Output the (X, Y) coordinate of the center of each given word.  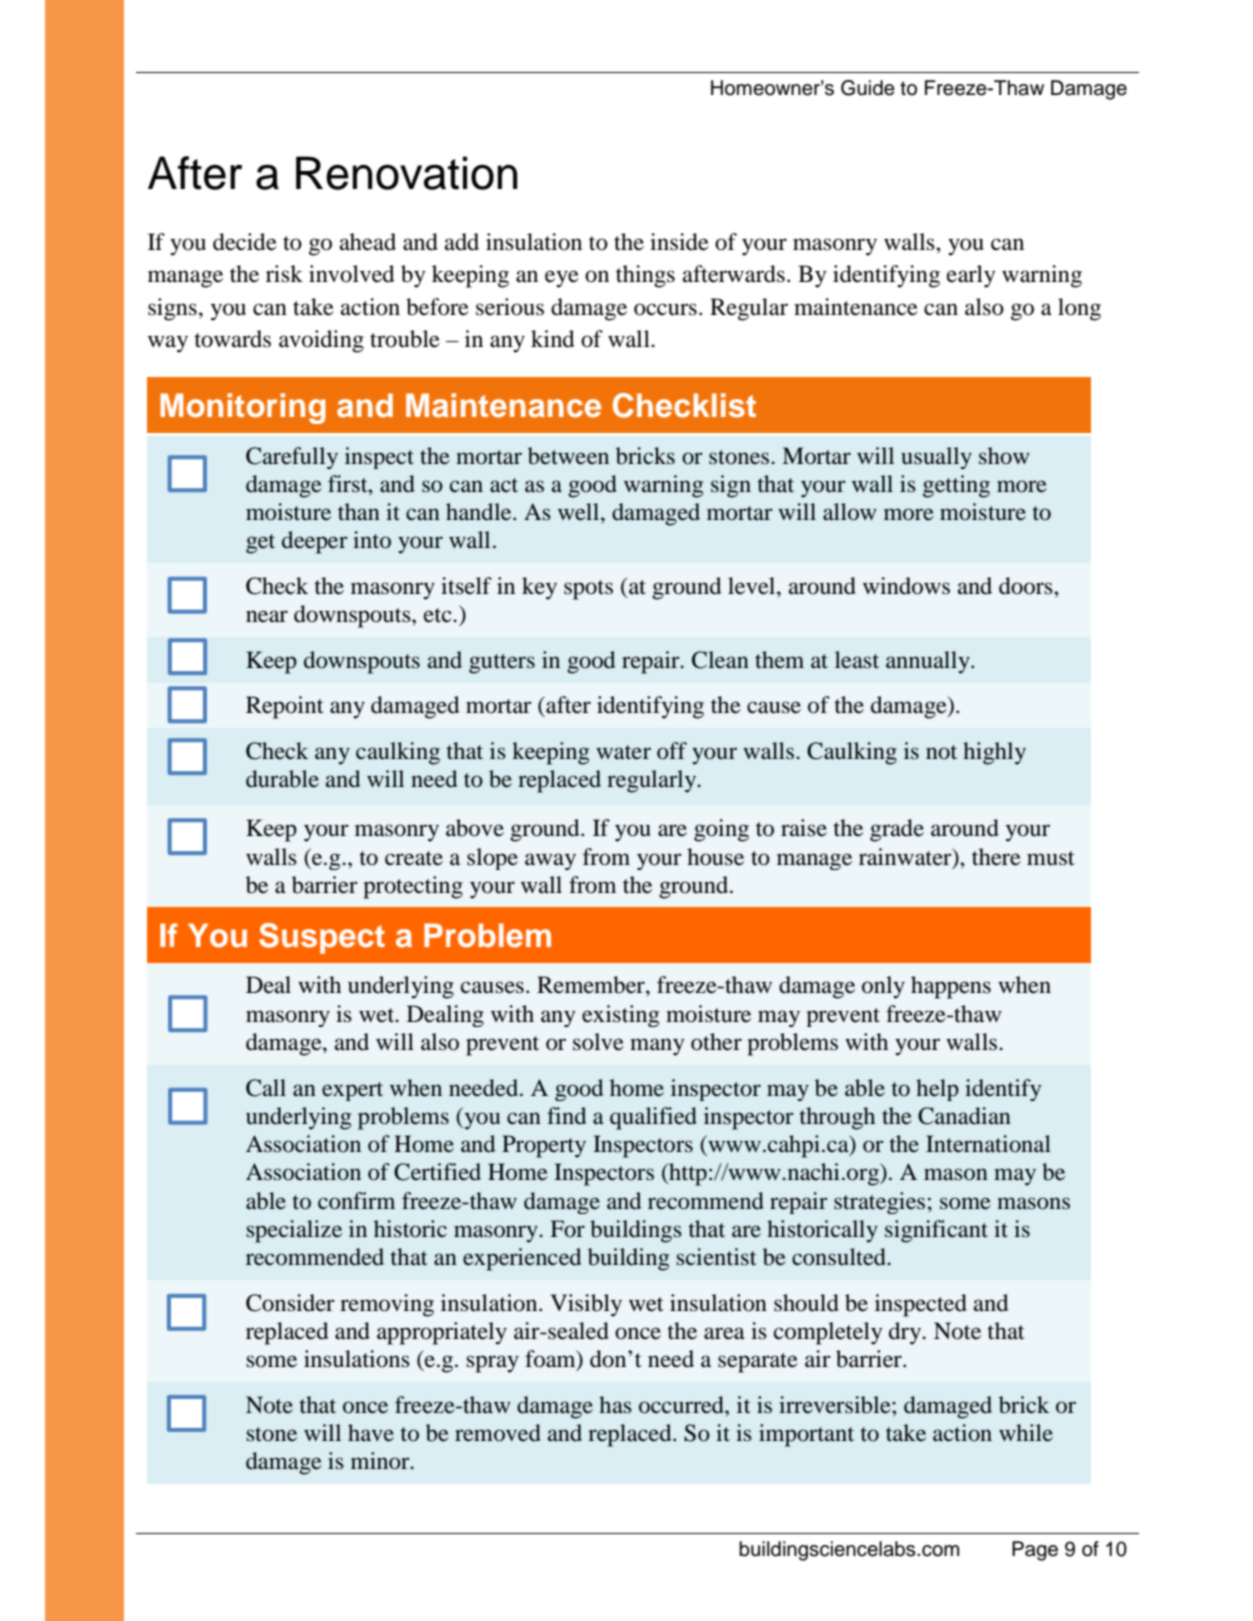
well (580, 512)
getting (956, 486)
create (414, 858)
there (996, 857)
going (721, 830)
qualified (653, 1118)
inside (679, 242)
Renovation (407, 173)
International (988, 1144)
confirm (356, 1201)
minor (381, 1461)
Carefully (292, 458)
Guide (868, 88)
